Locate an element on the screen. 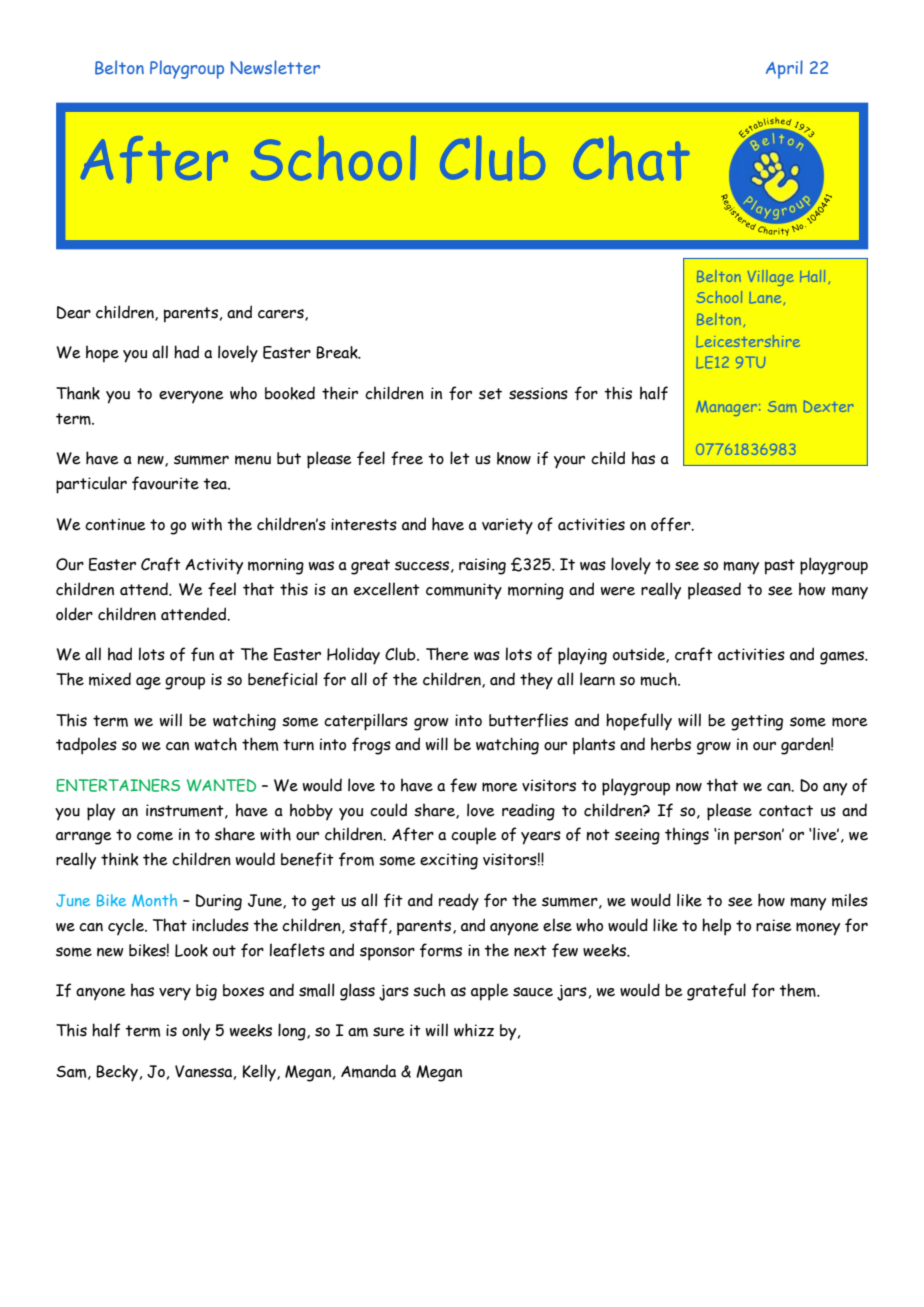 This screenshot has height=1307, width=924. whizz is located at coordinates (474, 1030).
